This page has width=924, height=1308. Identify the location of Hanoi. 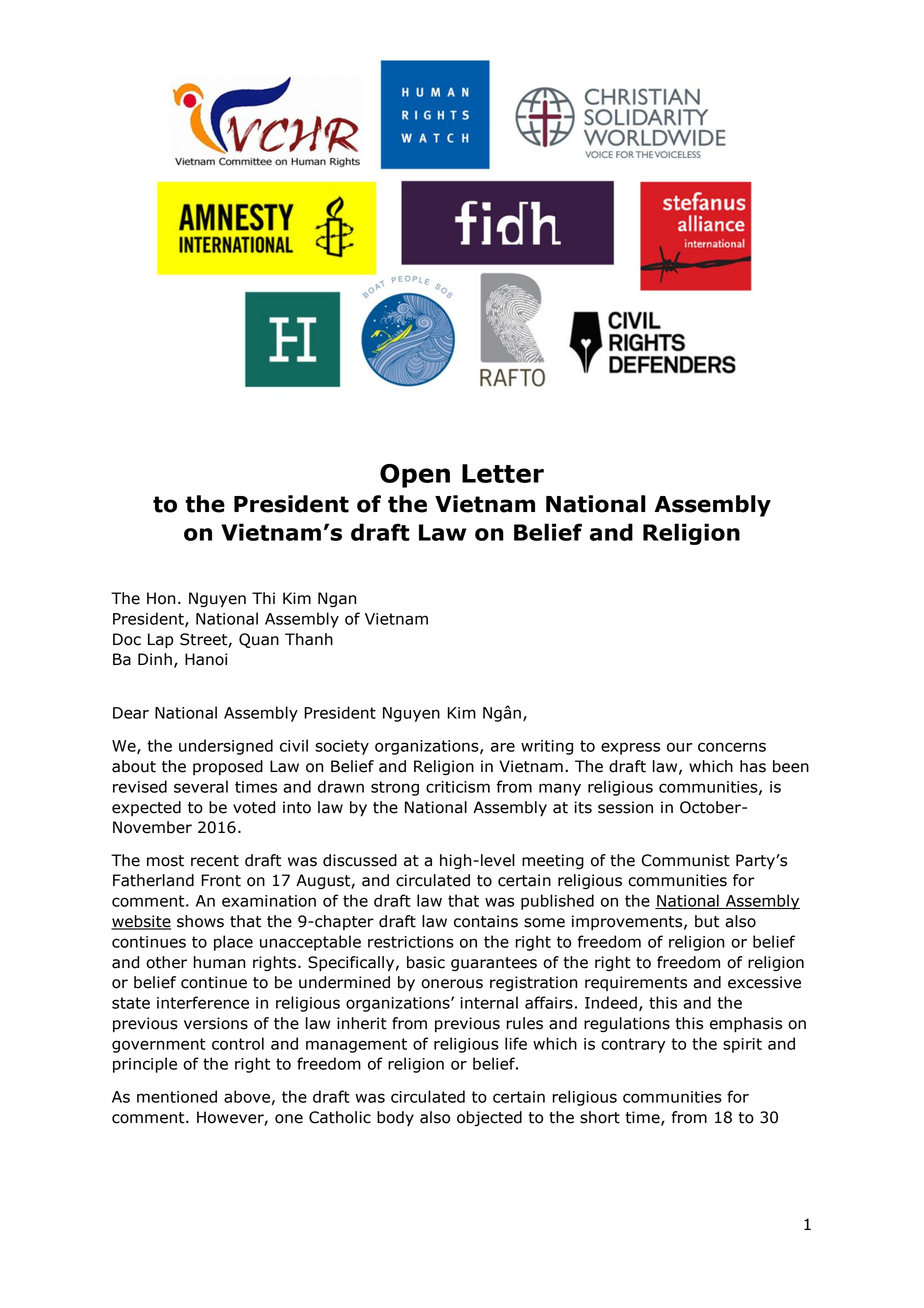
(206, 659).
